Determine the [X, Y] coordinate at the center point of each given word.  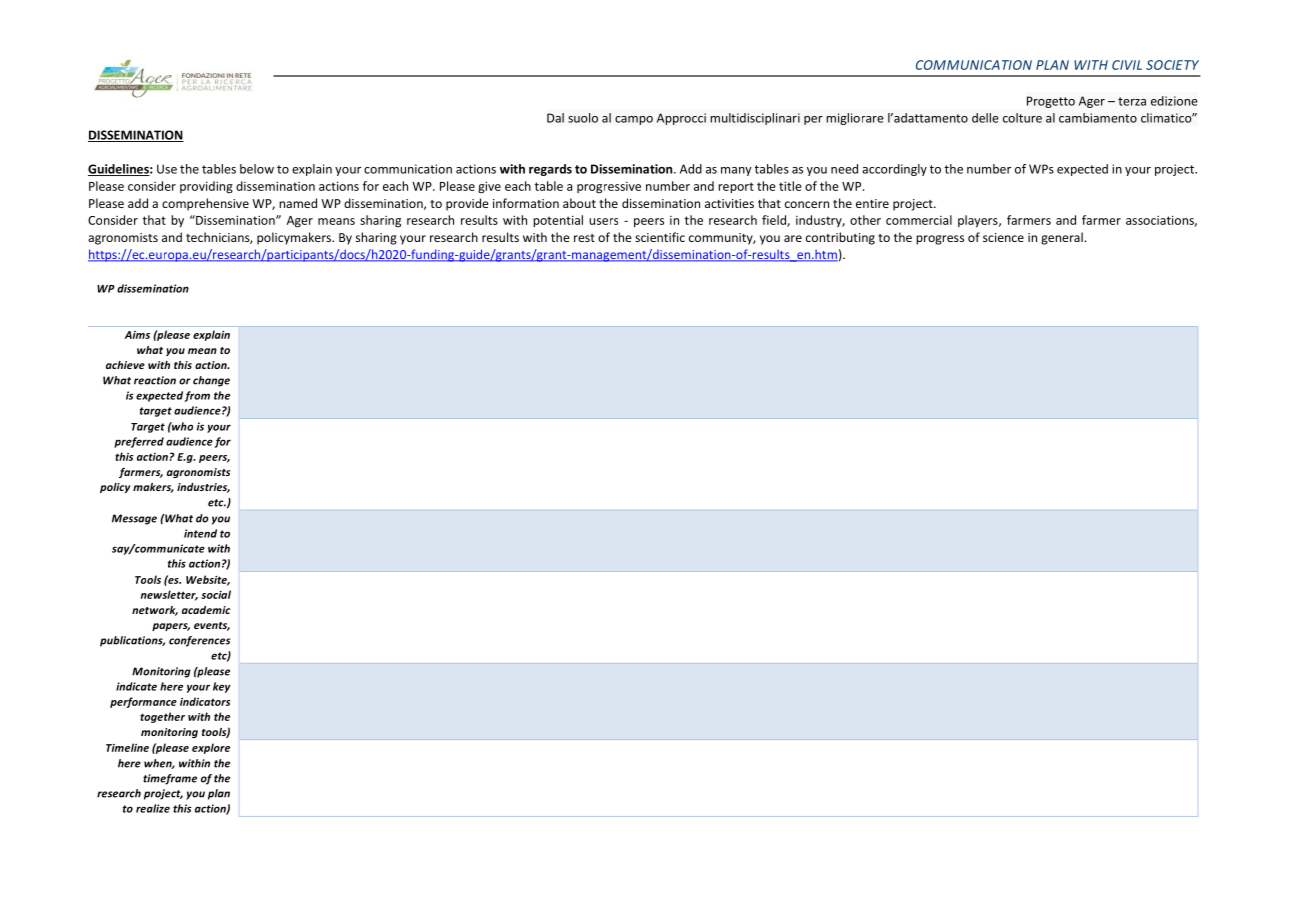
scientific [660, 237]
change [211, 381]
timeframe [170, 779]
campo [634, 120]
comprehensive [205, 204]
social [216, 594]
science [1003, 237]
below [257, 169]
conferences [199, 641]
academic [206, 610]
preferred [139, 442]
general [1062, 238]
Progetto [1051, 102]
